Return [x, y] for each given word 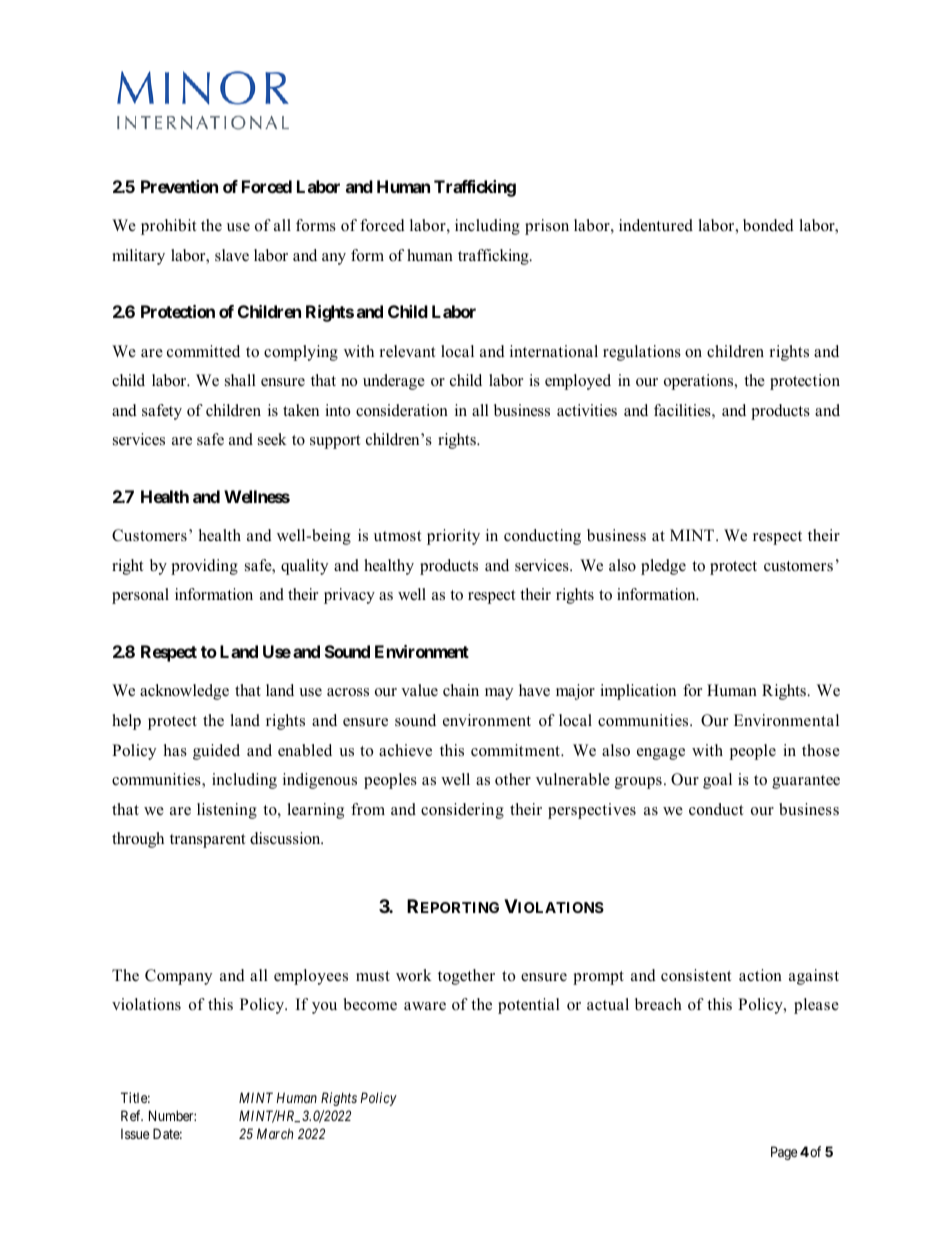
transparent [207, 841]
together [466, 977]
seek [272, 439]
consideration [402, 410]
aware [425, 1006]
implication [638, 692]
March [275, 1133]
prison [547, 227]
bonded [768, 225]
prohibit [168, 227]
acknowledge [184, 692]
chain [461, 690]
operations [700, 382]
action [760, 975]
